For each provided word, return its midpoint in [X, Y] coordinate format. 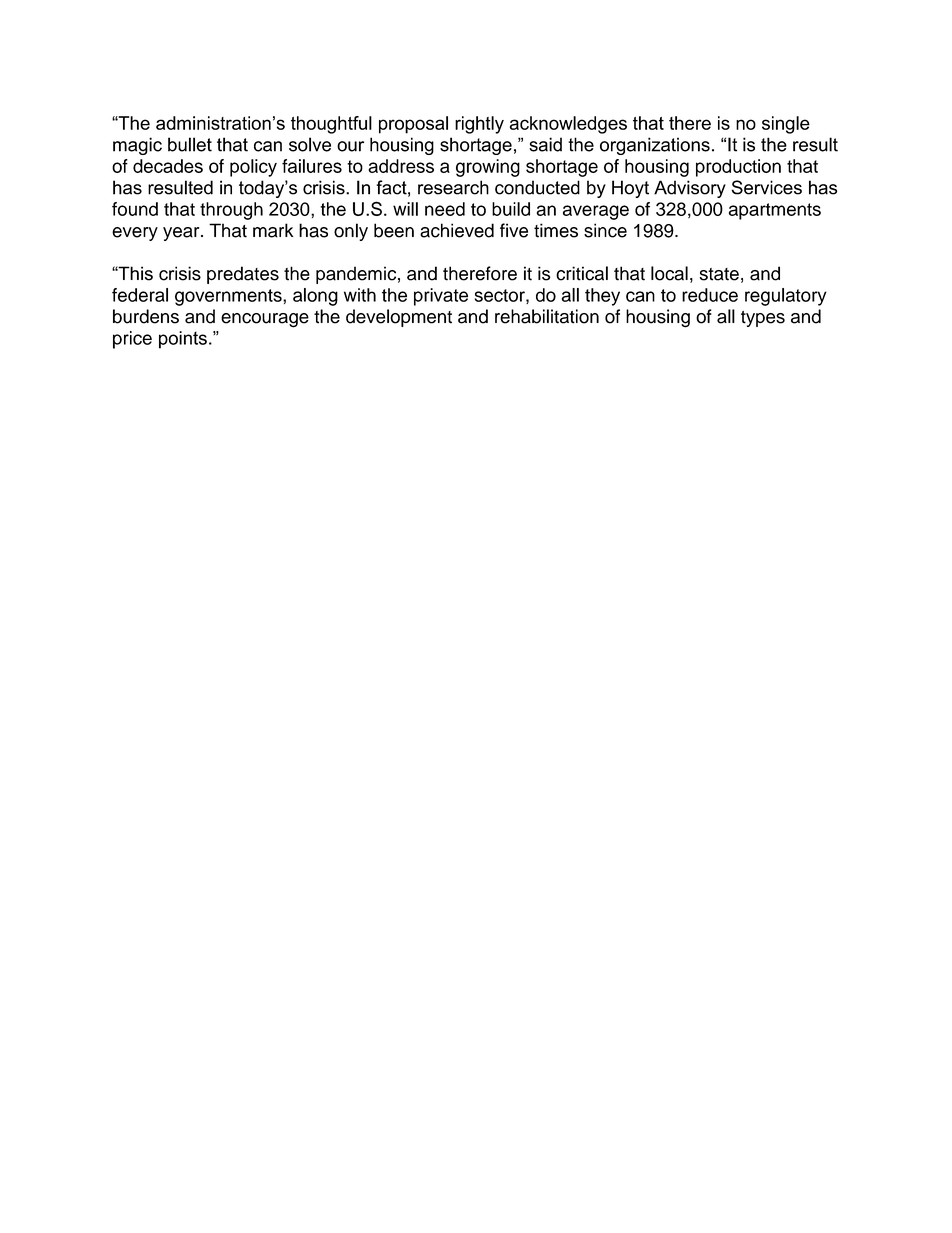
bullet [190, 144]
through [231, 211]
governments [229, 297]
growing [488, 168]
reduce [710, 295]
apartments [775, 211]
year [182, 234]
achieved [457, 230]
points [183, 340]
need [445, 209]
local [669, 273]
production [738, 168]
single [786, 125]
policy [253, 168]
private [441, 297]
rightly [479, 125]
